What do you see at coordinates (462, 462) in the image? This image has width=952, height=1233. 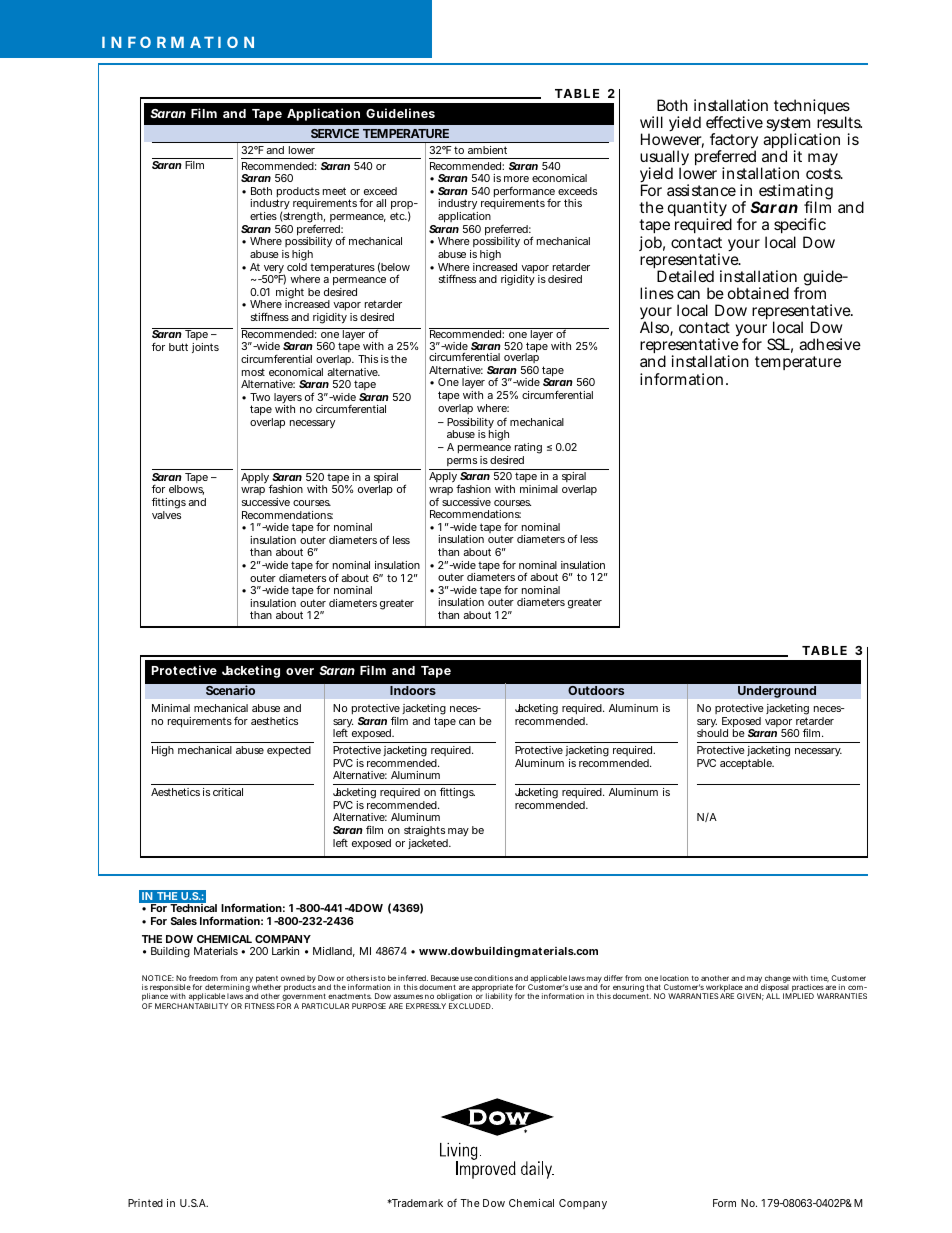 I see `perms` at bounding box center [462, 462].
